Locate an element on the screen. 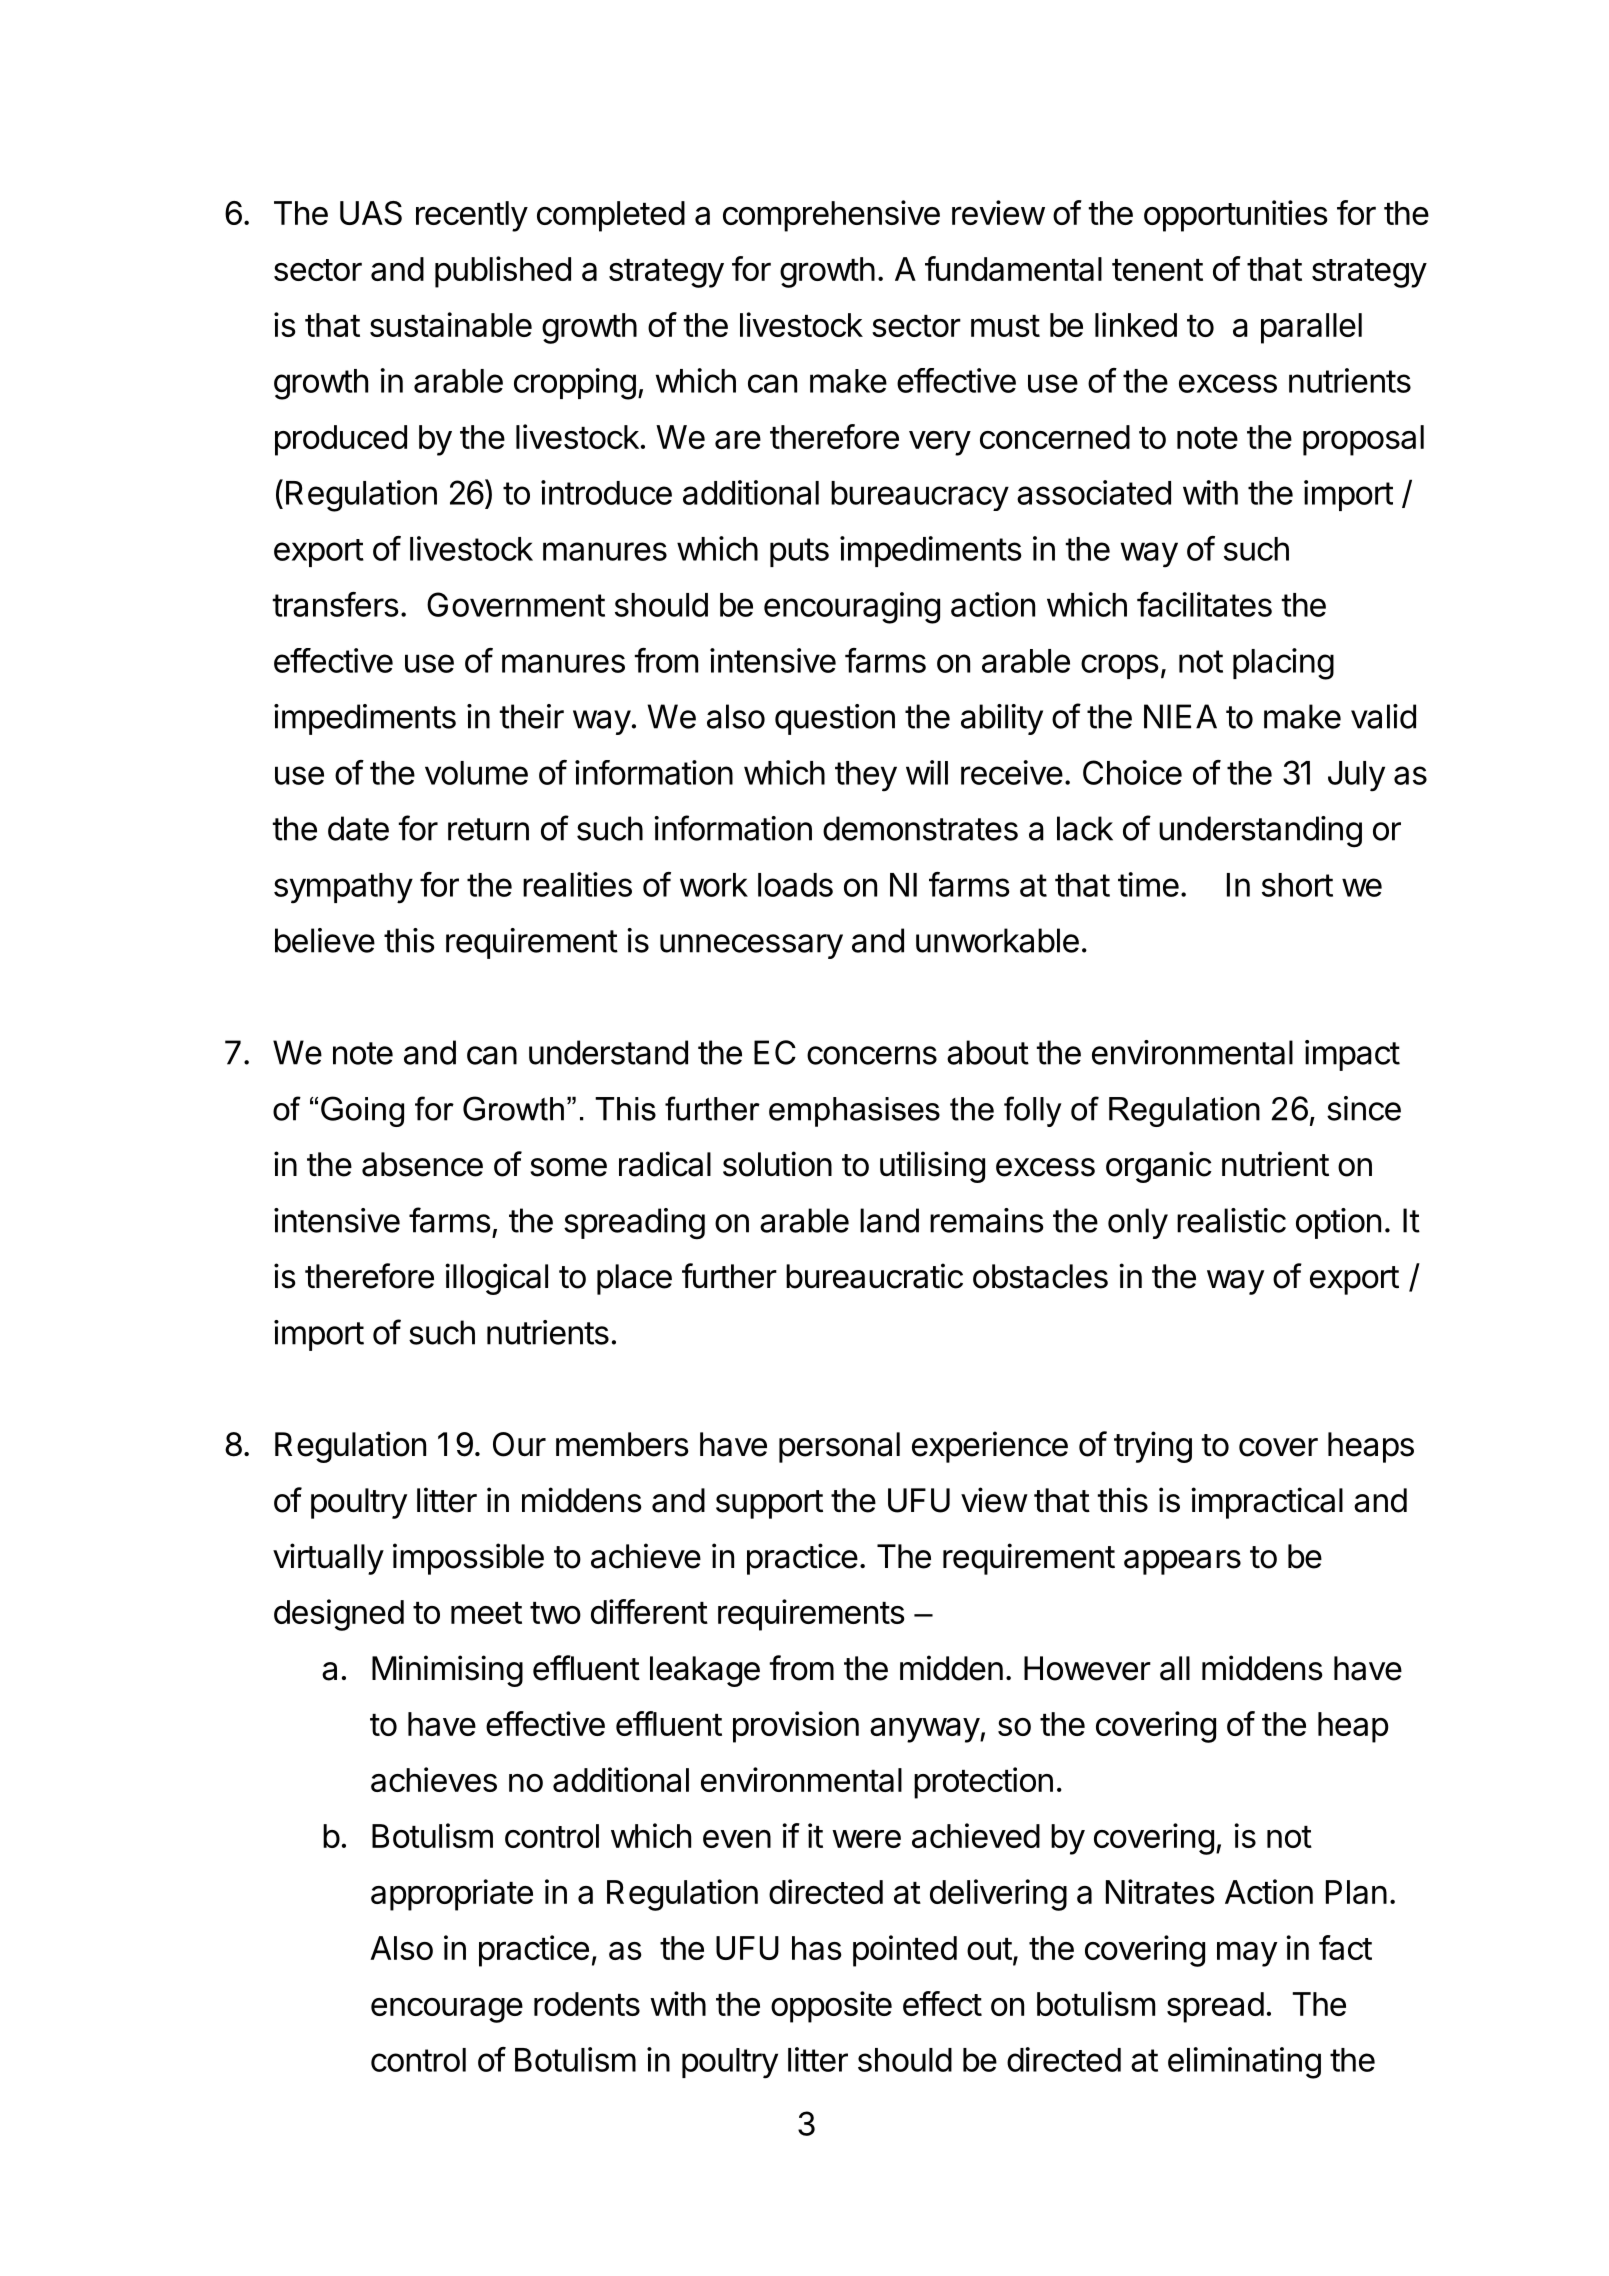 The width and height of the screenshot is (1609, 2276). encourage is located at coordinates (447, 2010).
